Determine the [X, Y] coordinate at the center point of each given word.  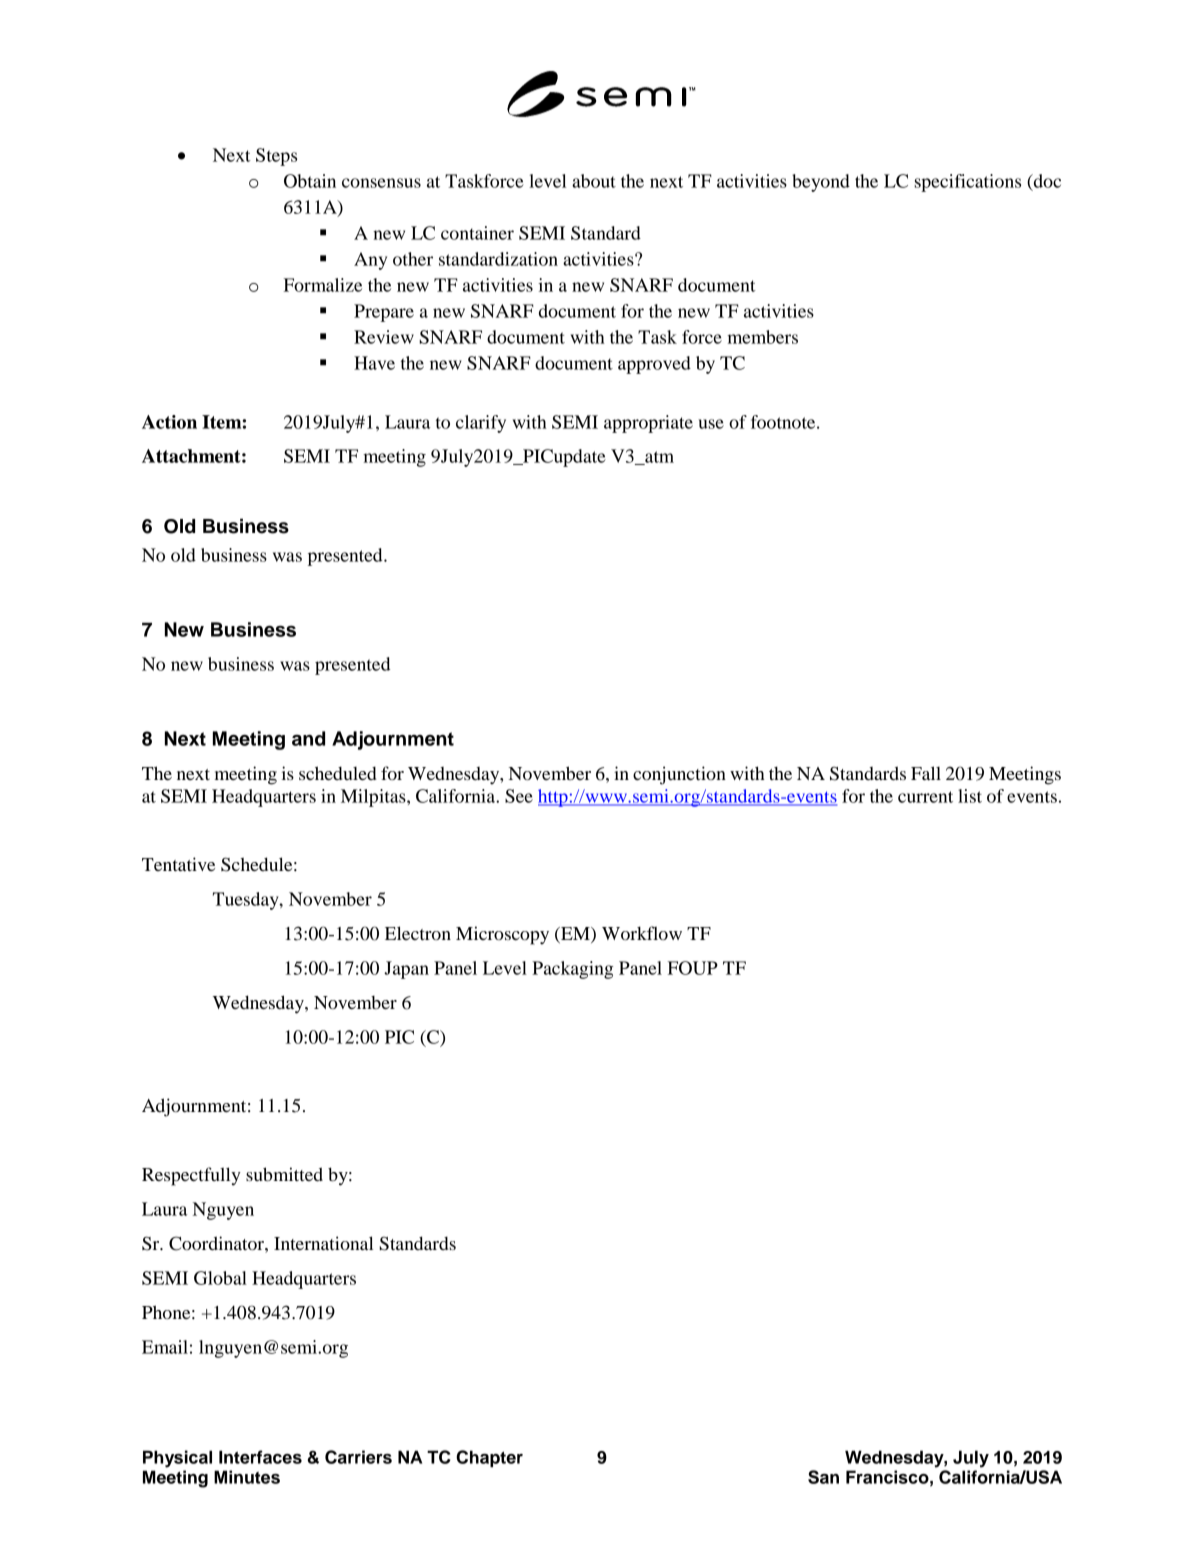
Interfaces [260, 1457]
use [711, 424]
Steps [276, 157]
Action [169, 422]
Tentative [178, 864]
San [823, 1477]
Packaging [572, 970]
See [519, 796]
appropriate [648, 424]
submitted [284, 1174]
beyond [821, 183]
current [925, 797]
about [594, 181]
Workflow [642, 933]
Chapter [489, 1458]
